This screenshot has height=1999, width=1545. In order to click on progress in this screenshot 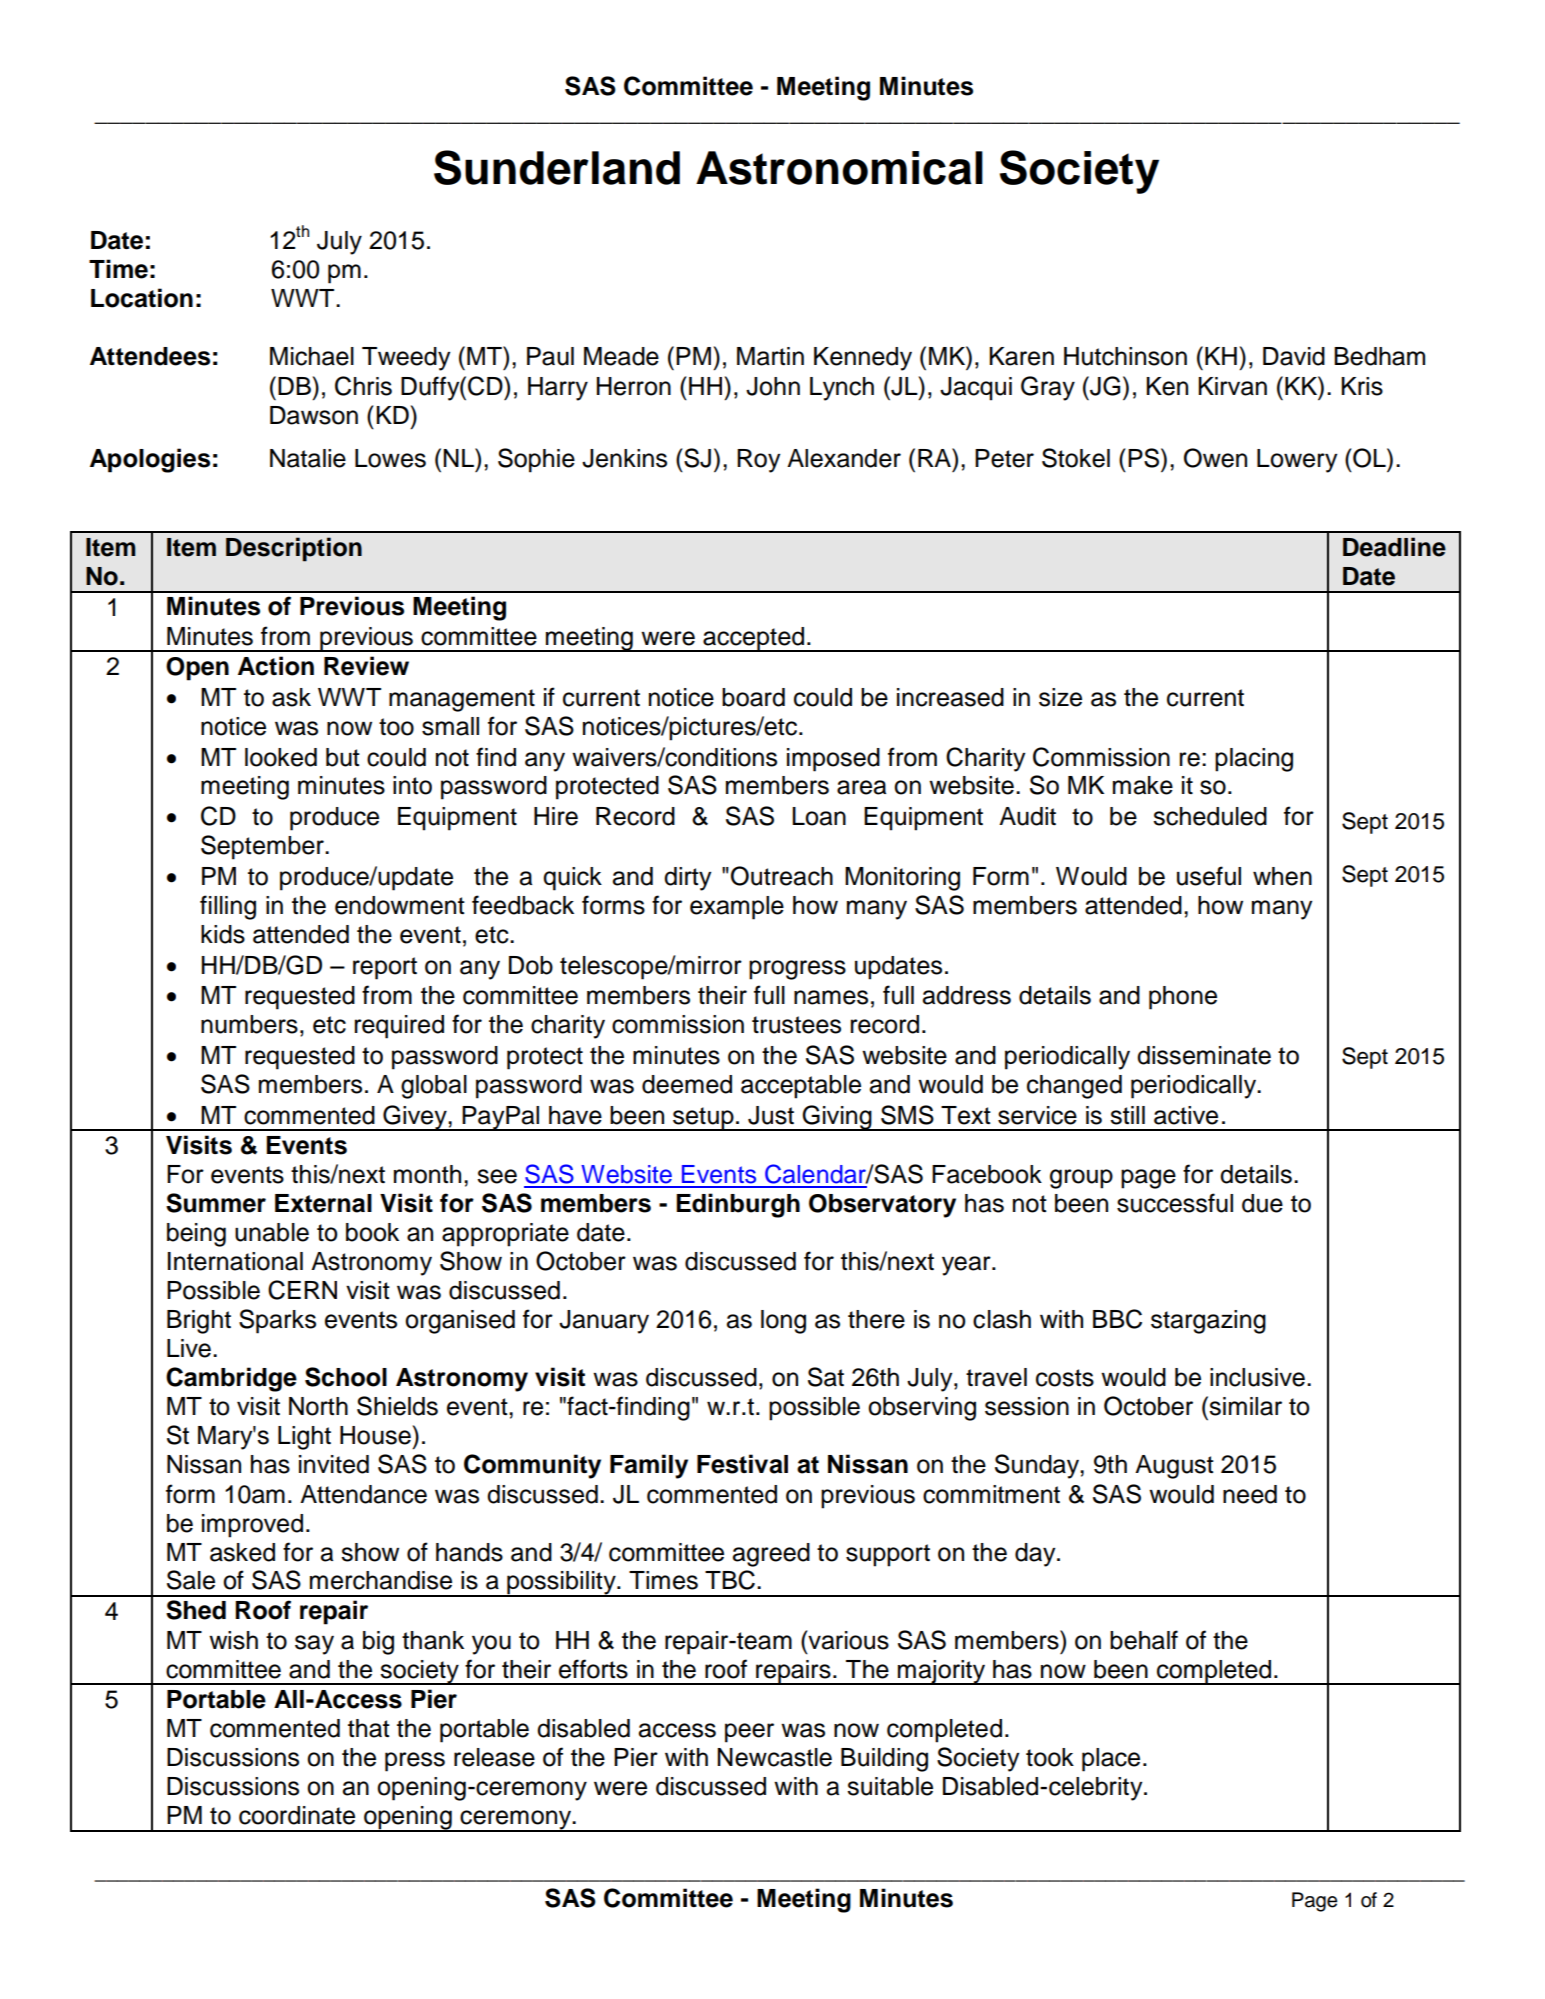, I will do `click(797, 970)`.
